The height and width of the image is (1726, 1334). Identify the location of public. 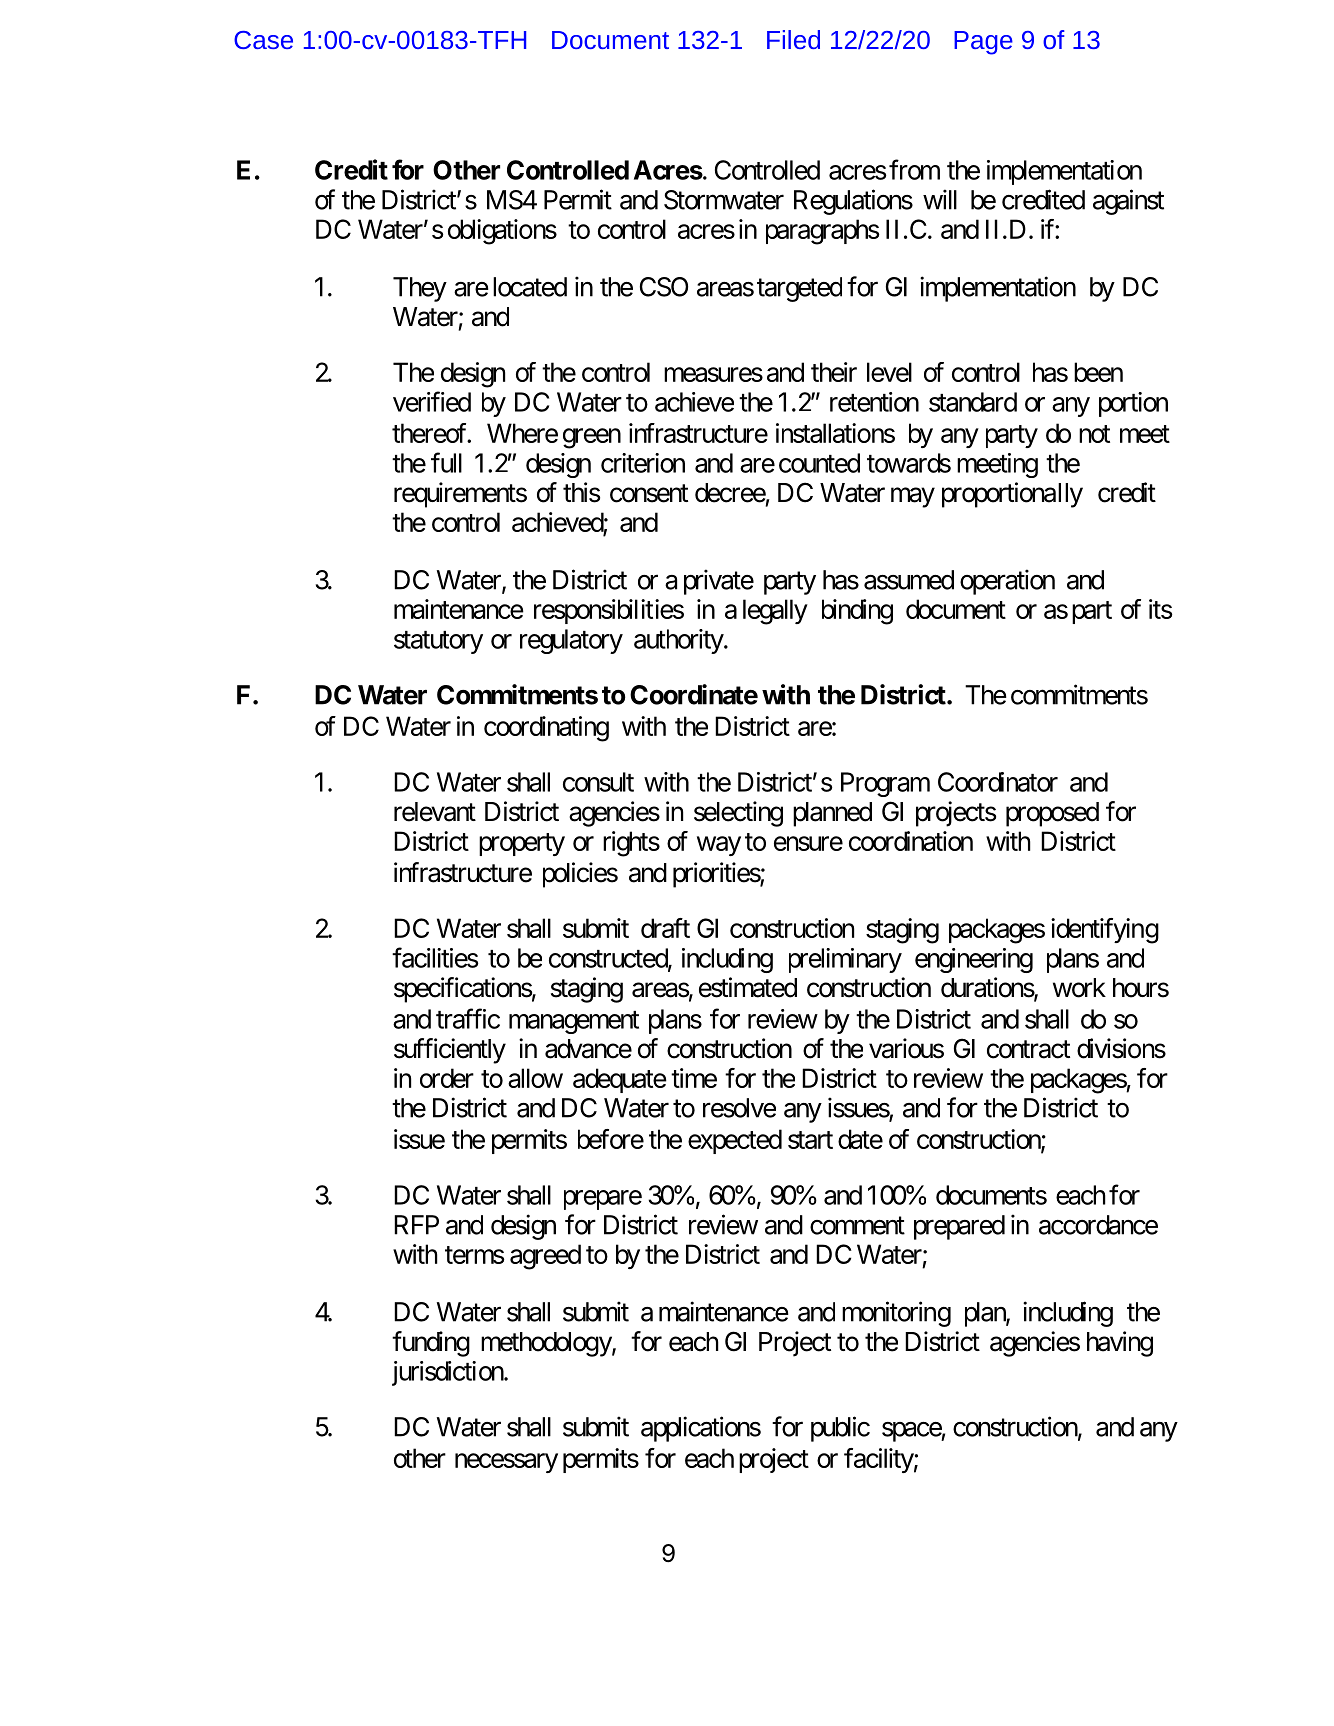
(840, 1429).
